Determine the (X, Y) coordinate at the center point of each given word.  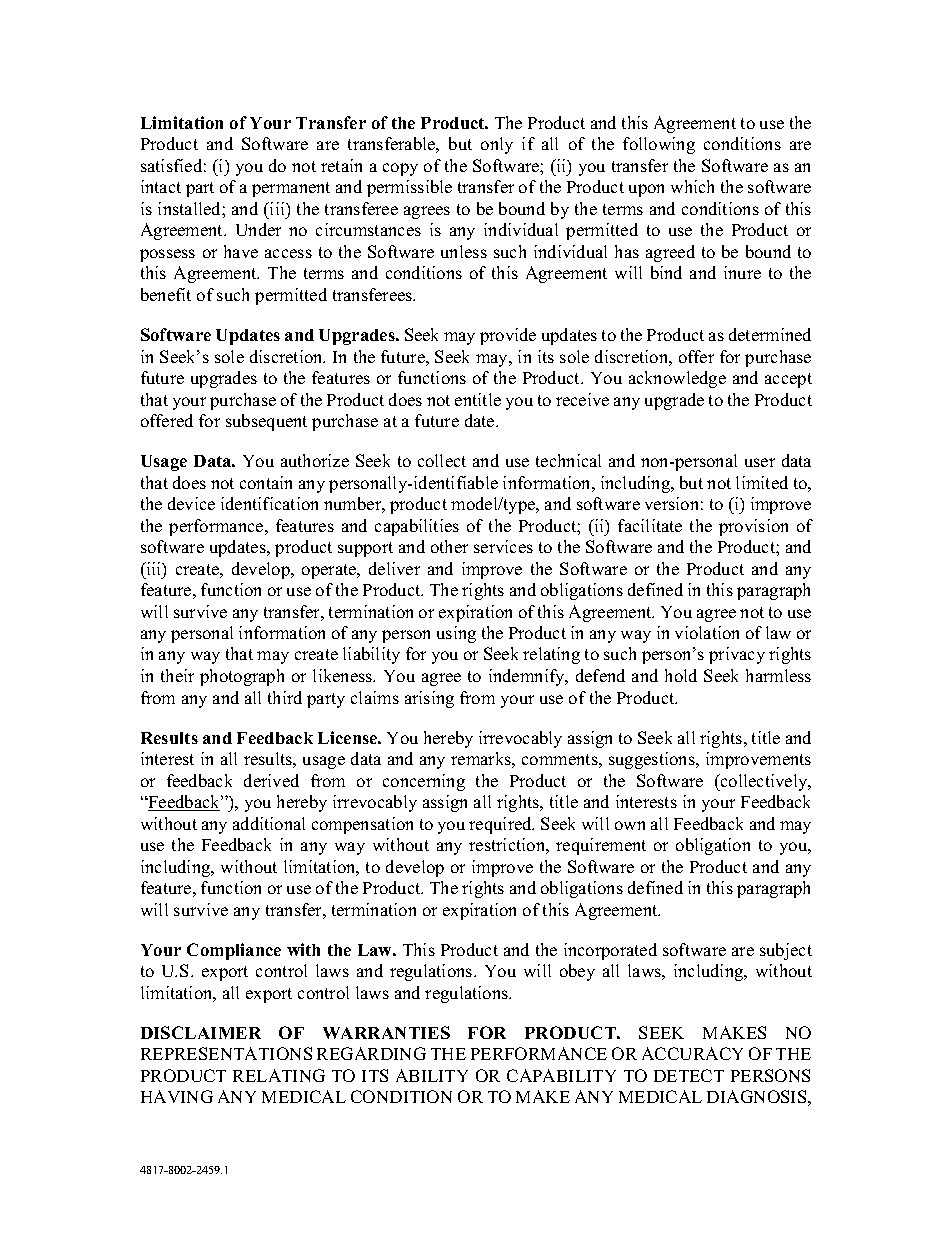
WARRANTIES (386, 1032)
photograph (242, 677)
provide (508, 336)
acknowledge (677, 379)
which (692, 186)
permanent (291, 189)
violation (707, 632)
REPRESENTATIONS (226, 1053)
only (497, 145)
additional (269, 823)
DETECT (689, 1075)
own (630, 825)
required (501, 825)
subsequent (266, 422)
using (456, 634)
